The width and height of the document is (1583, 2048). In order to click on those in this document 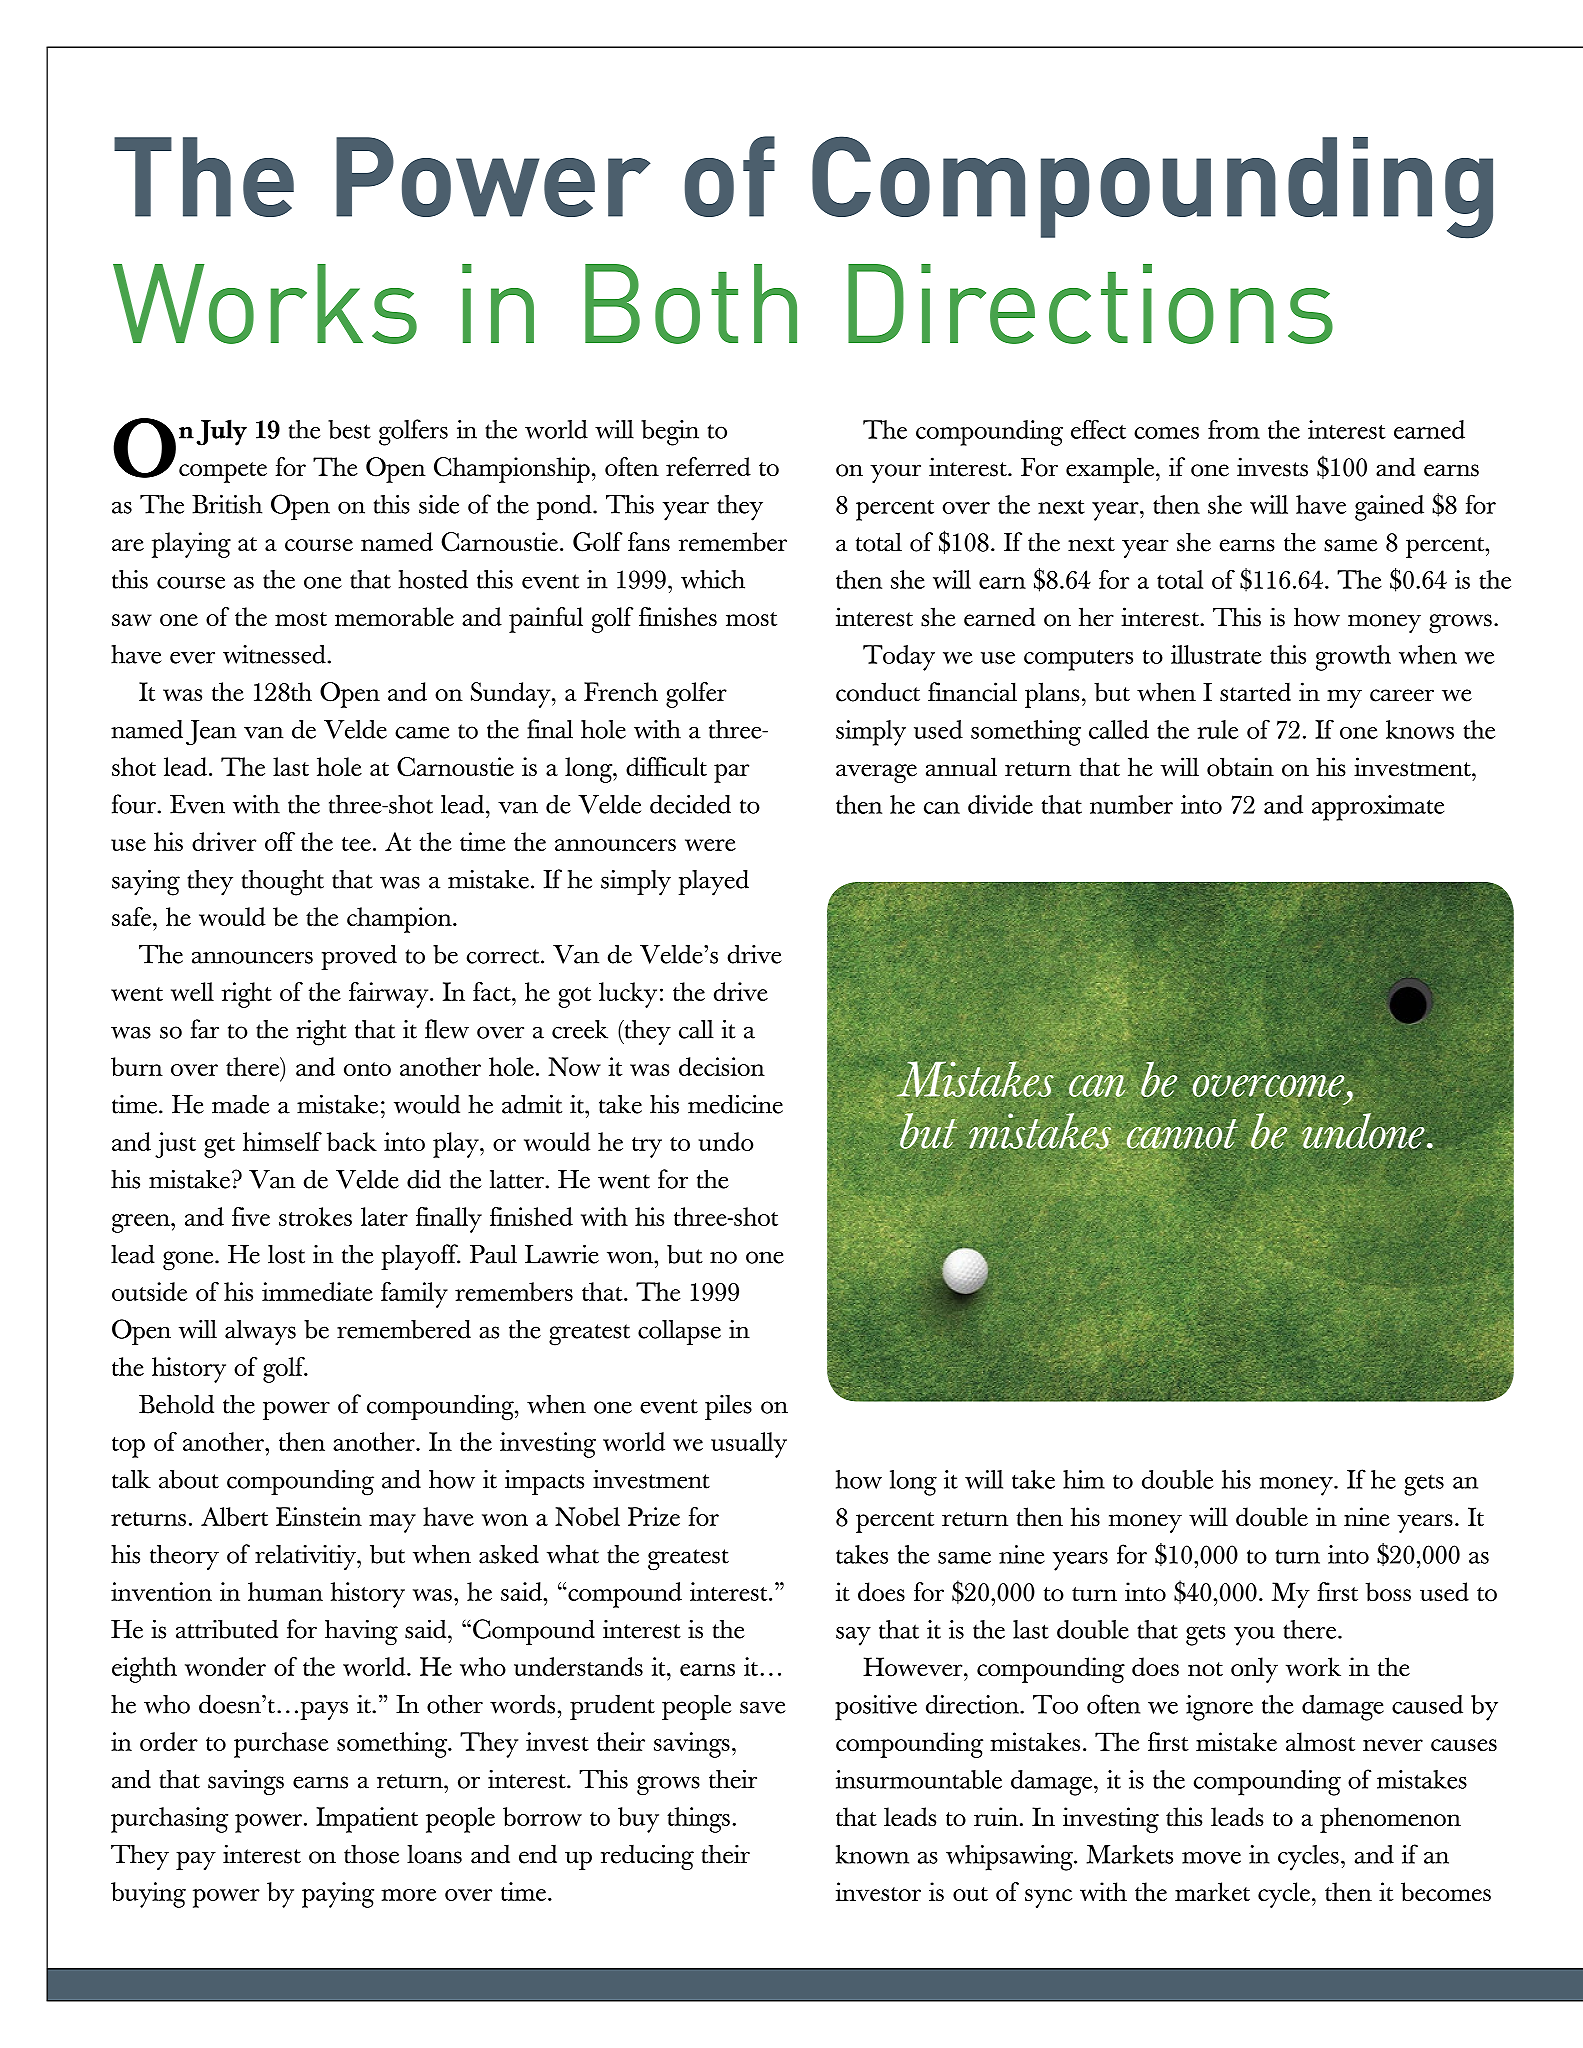, I will do `click(371, 1854)`.
